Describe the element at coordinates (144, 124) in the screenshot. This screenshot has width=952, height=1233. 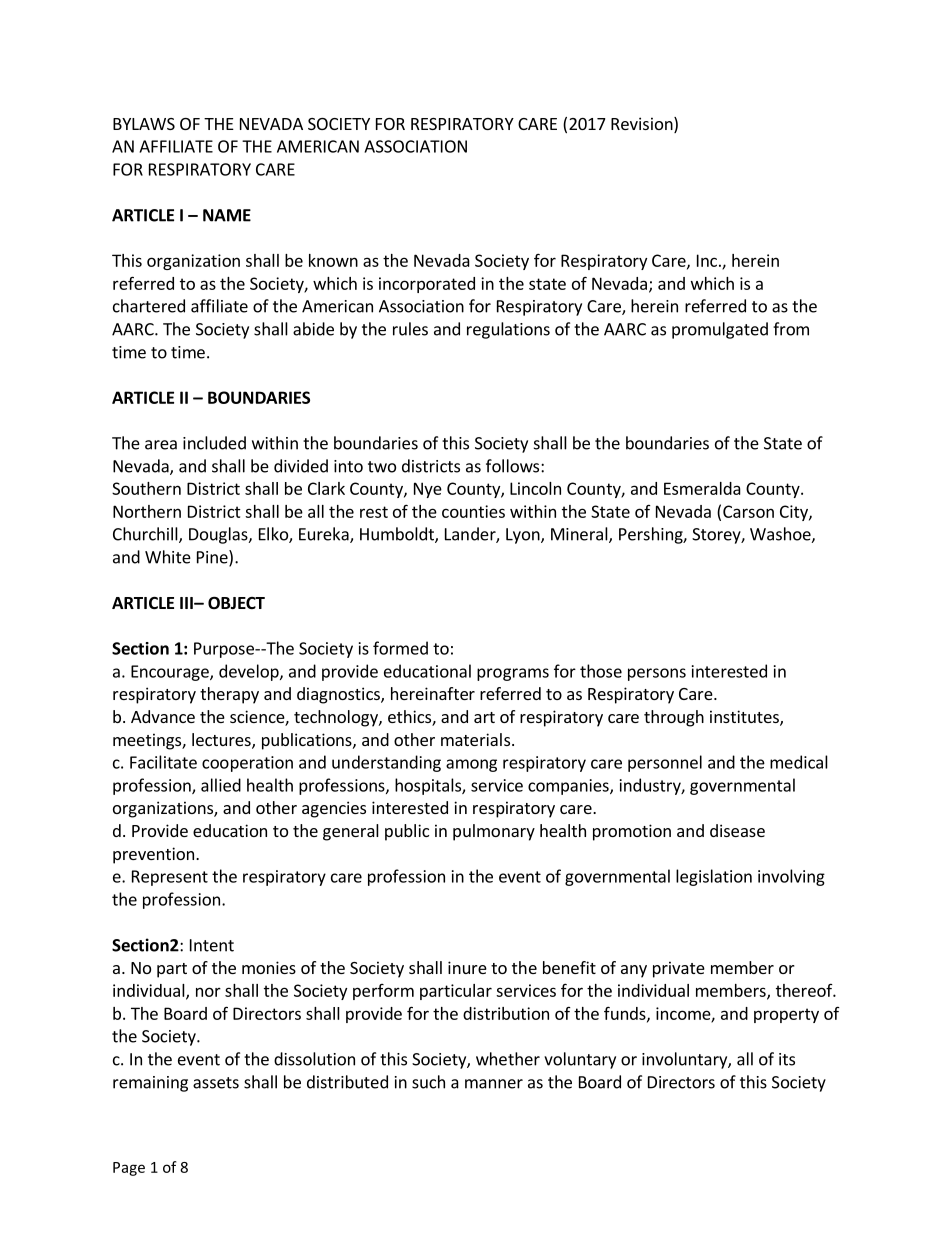
I see `BYLAWS` at that location.
